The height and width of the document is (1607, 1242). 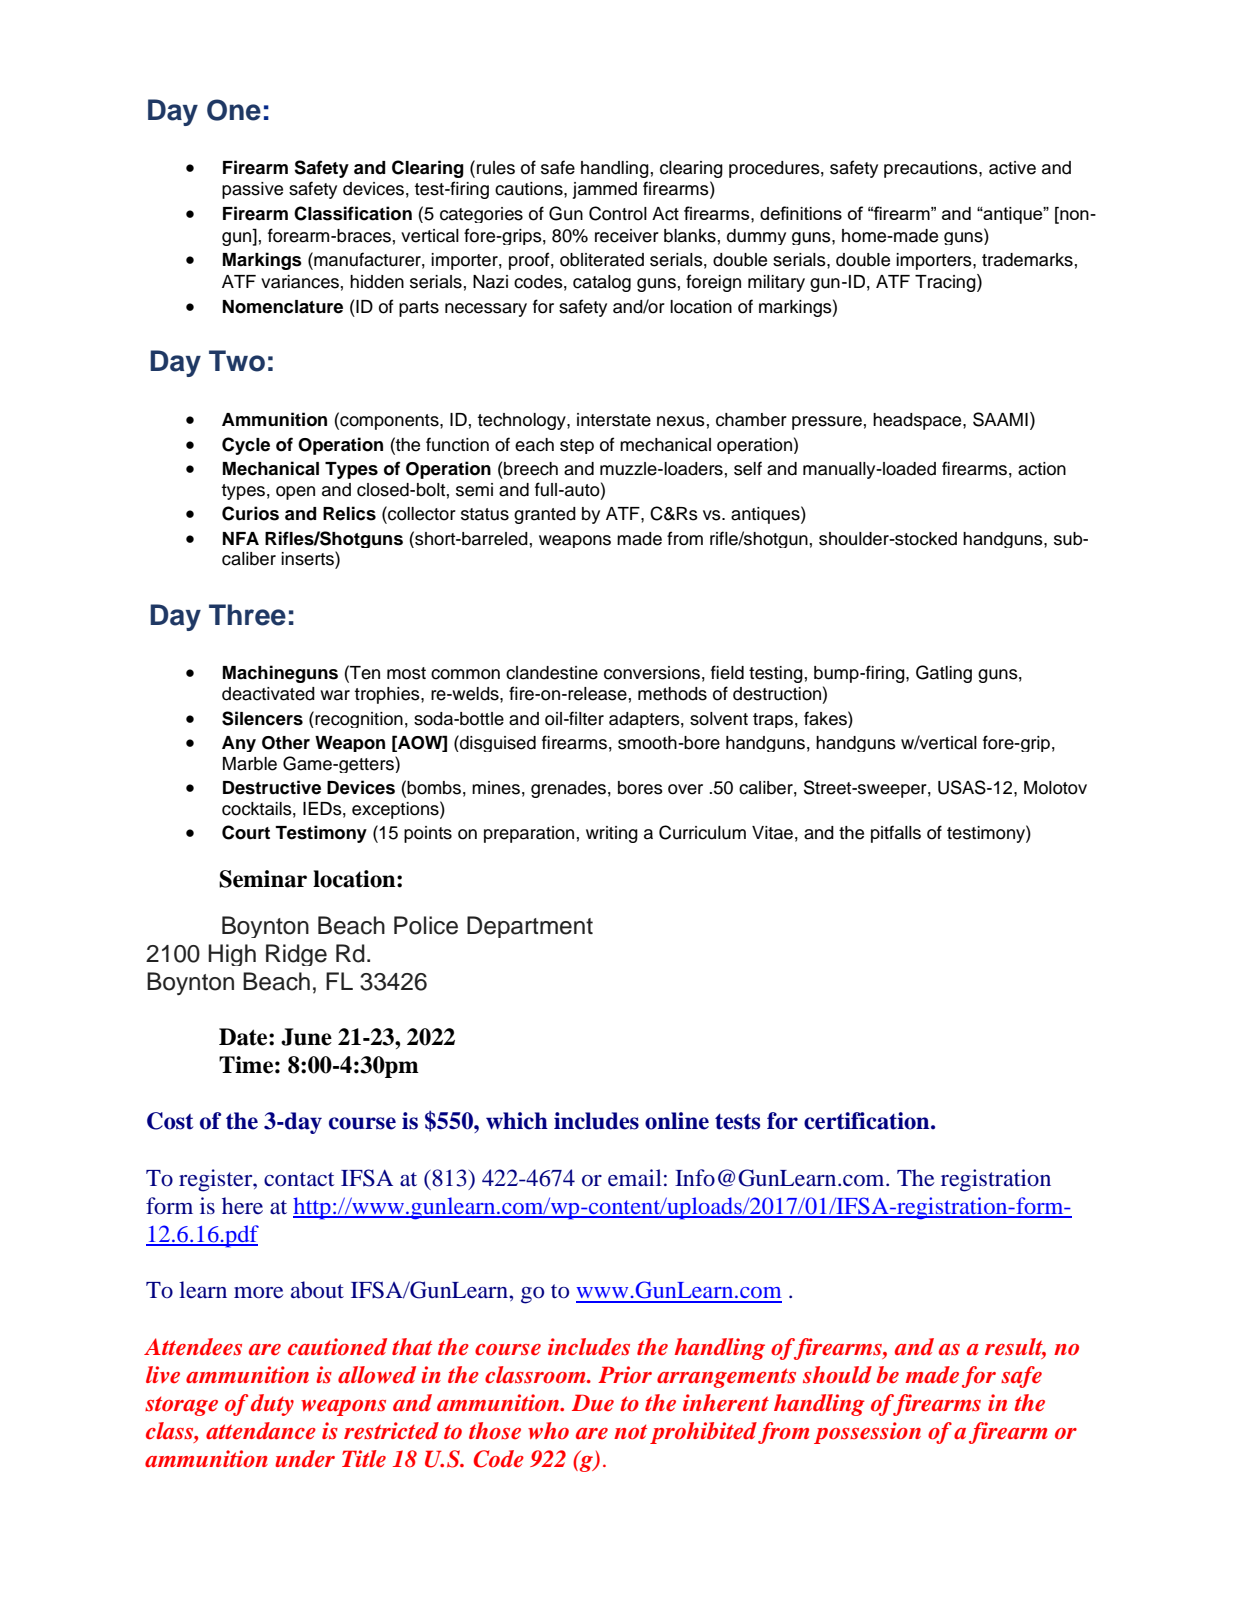 What do you see at coordinates (552, 673) in the document?
I see `clandestine` at bounding box center [552, 673].
